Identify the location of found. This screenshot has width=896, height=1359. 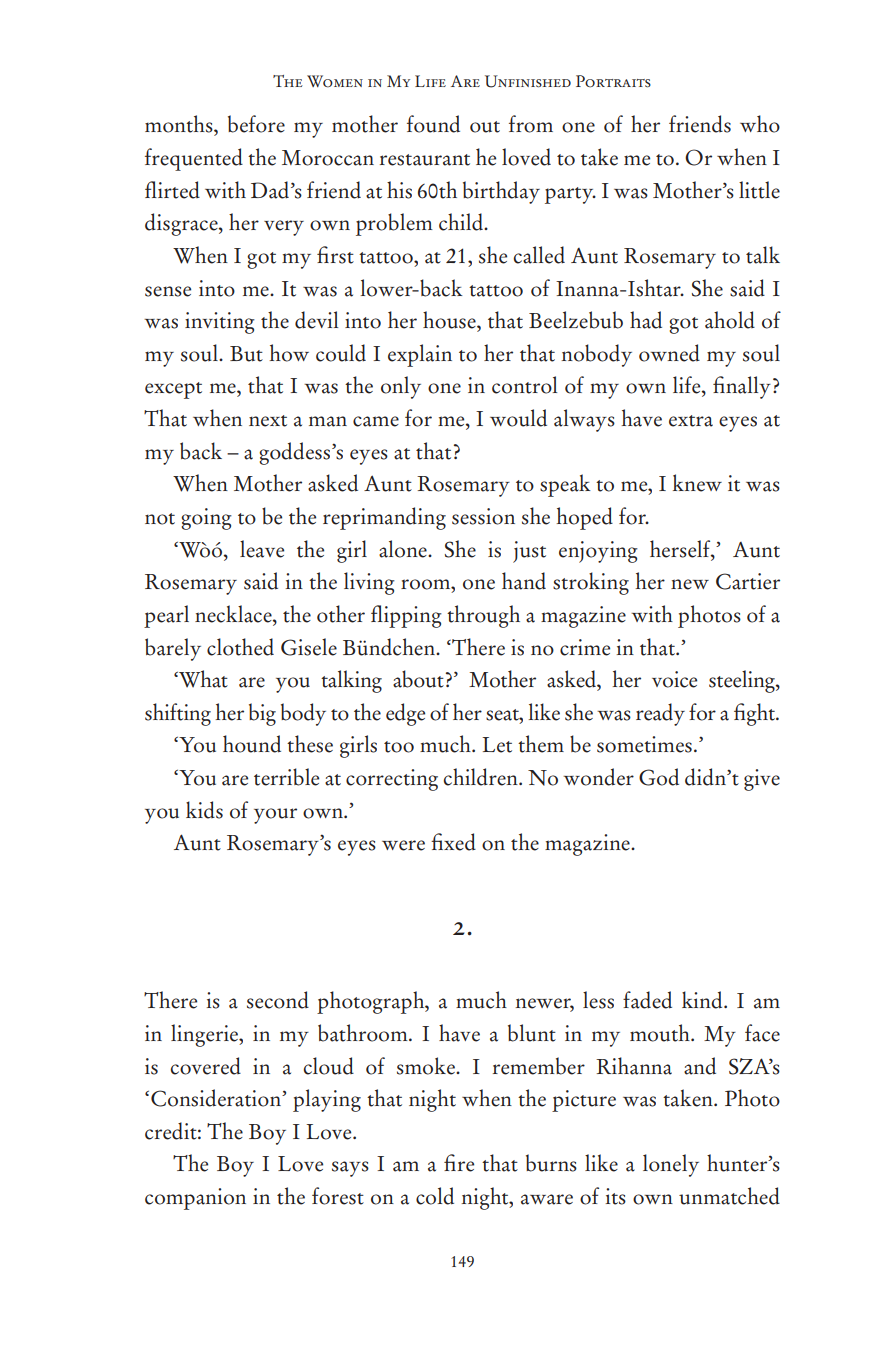
(433, 124).
